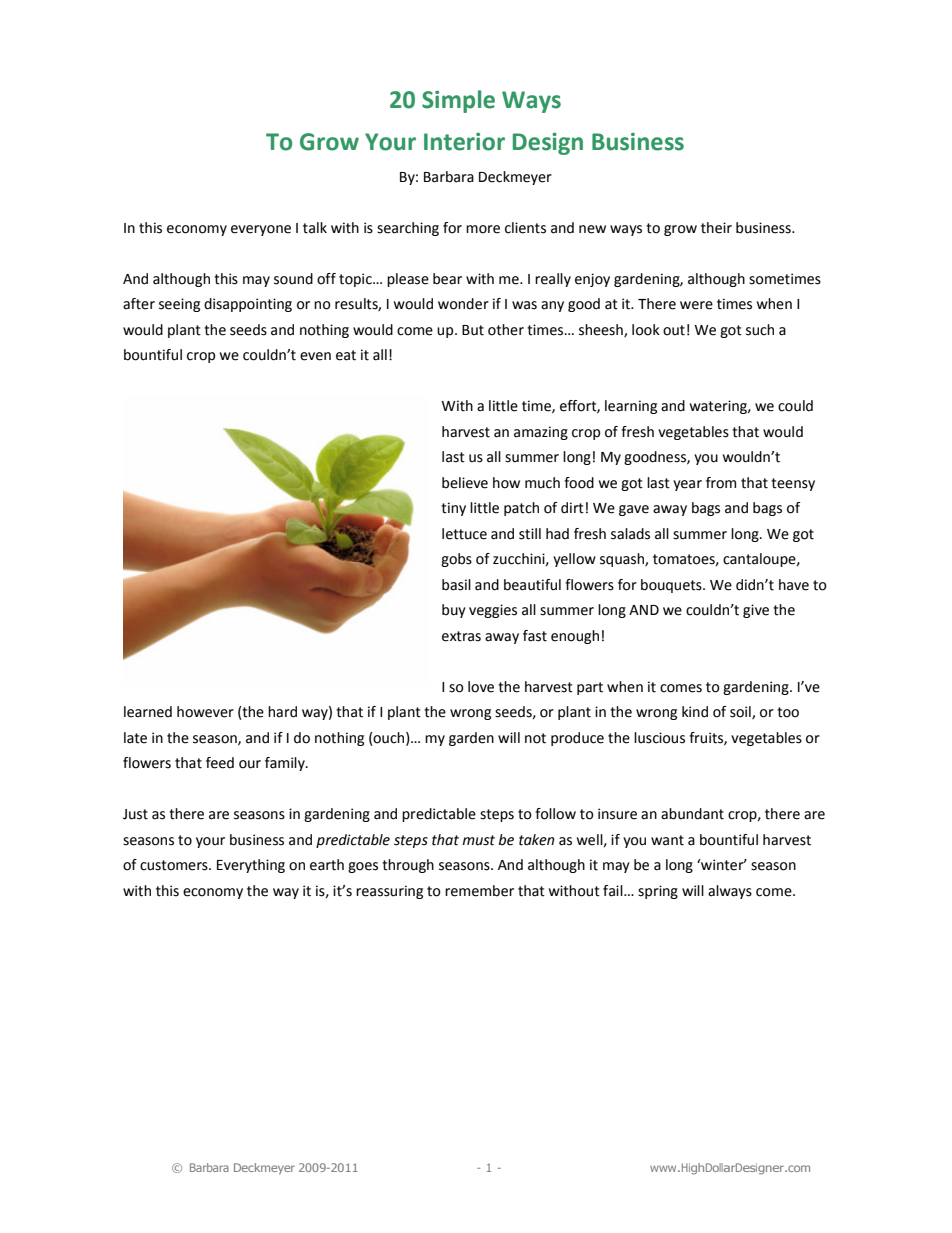  What do you see at coordinates (716, 228) in the screenshot?
I see `their` at bounding box center [716, 228].
